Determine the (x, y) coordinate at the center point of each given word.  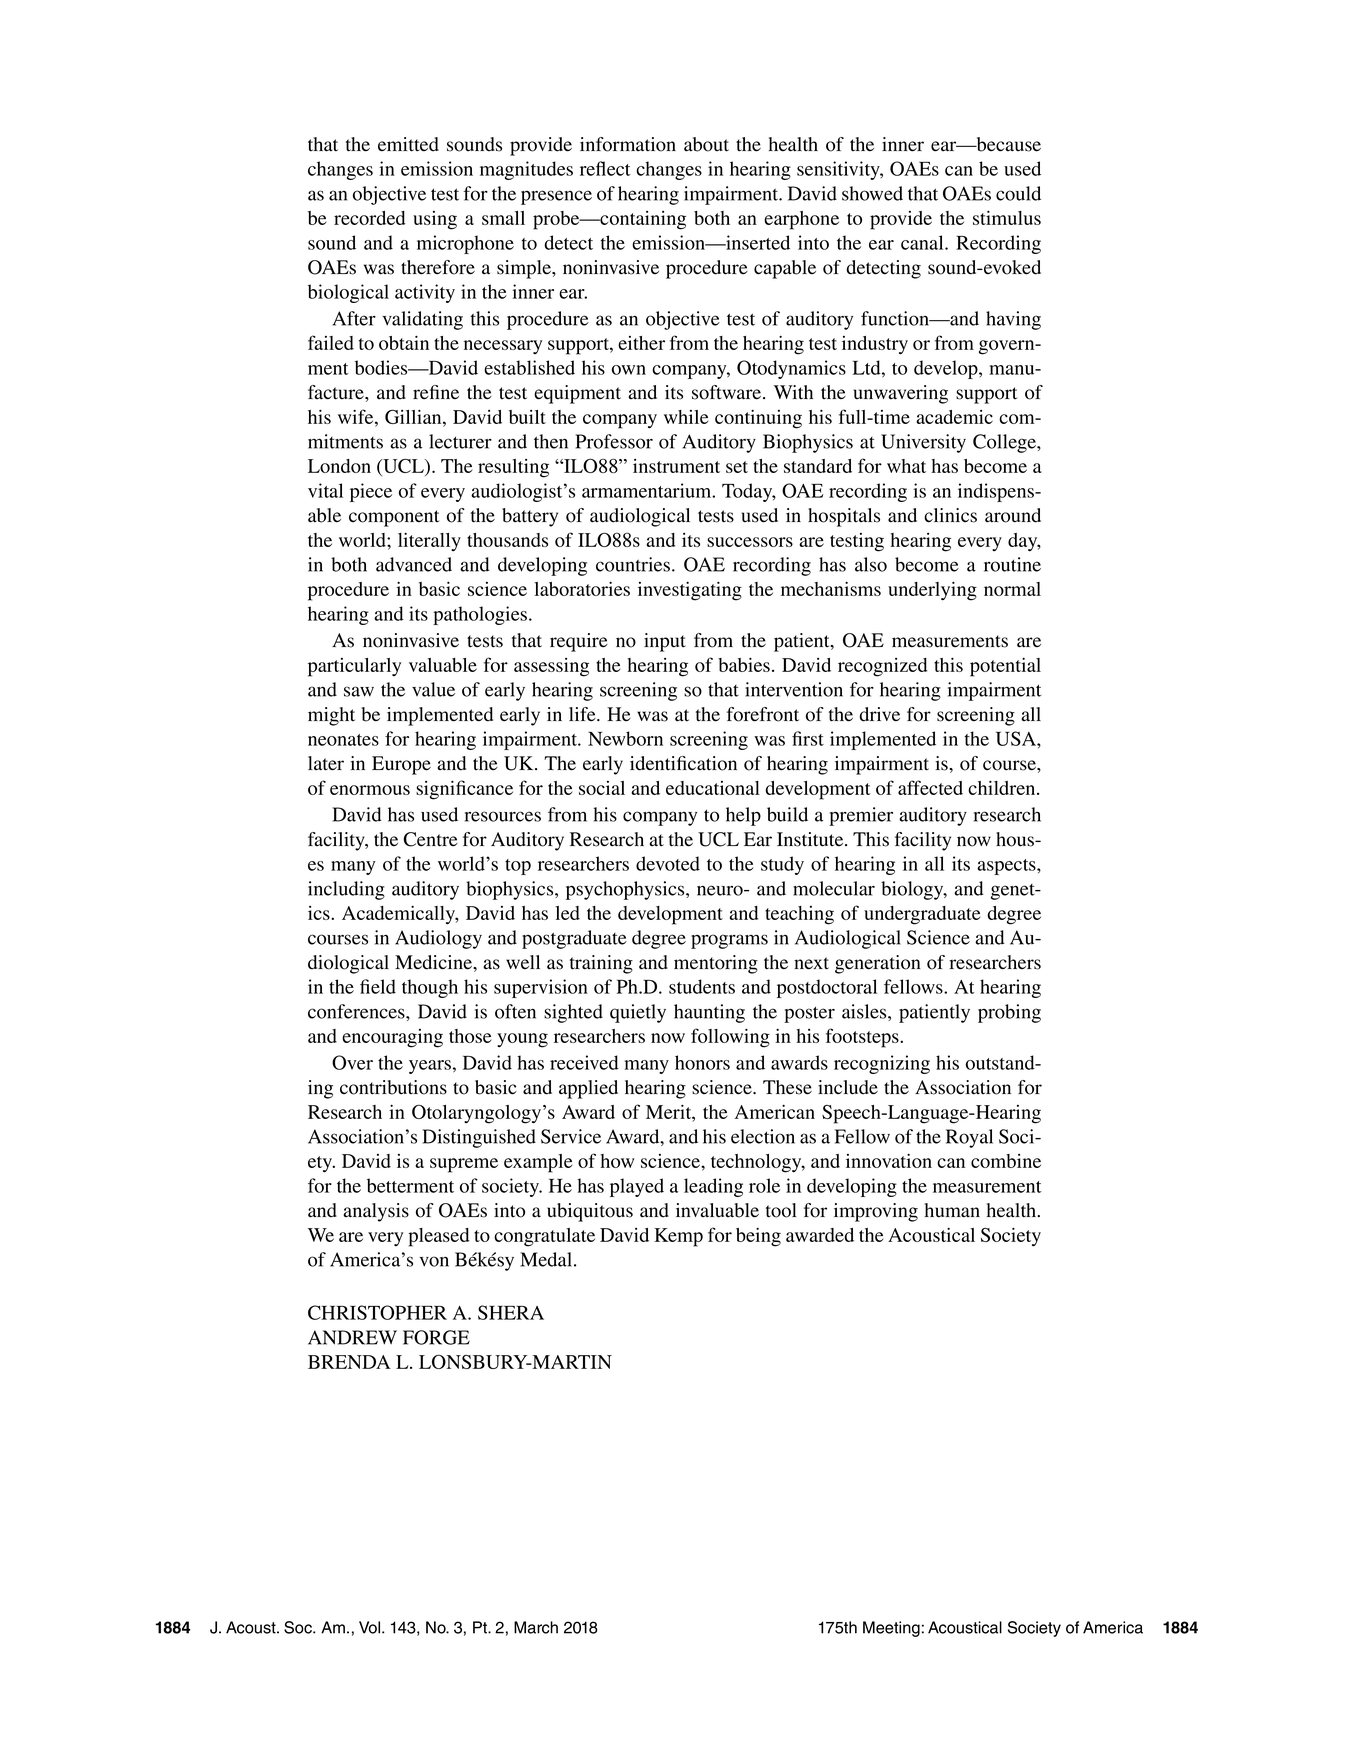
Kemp (678, 1237)
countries (633, 564)
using (435, 220)
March (536, 1627)
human (952, 1210)
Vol (371, 1627)
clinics (950, 515)
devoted (668, 863)
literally (429, 542)
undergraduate (922, 915)
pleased (439, 1237)
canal (923, 242)
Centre (430, 839)
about (706, 144)
